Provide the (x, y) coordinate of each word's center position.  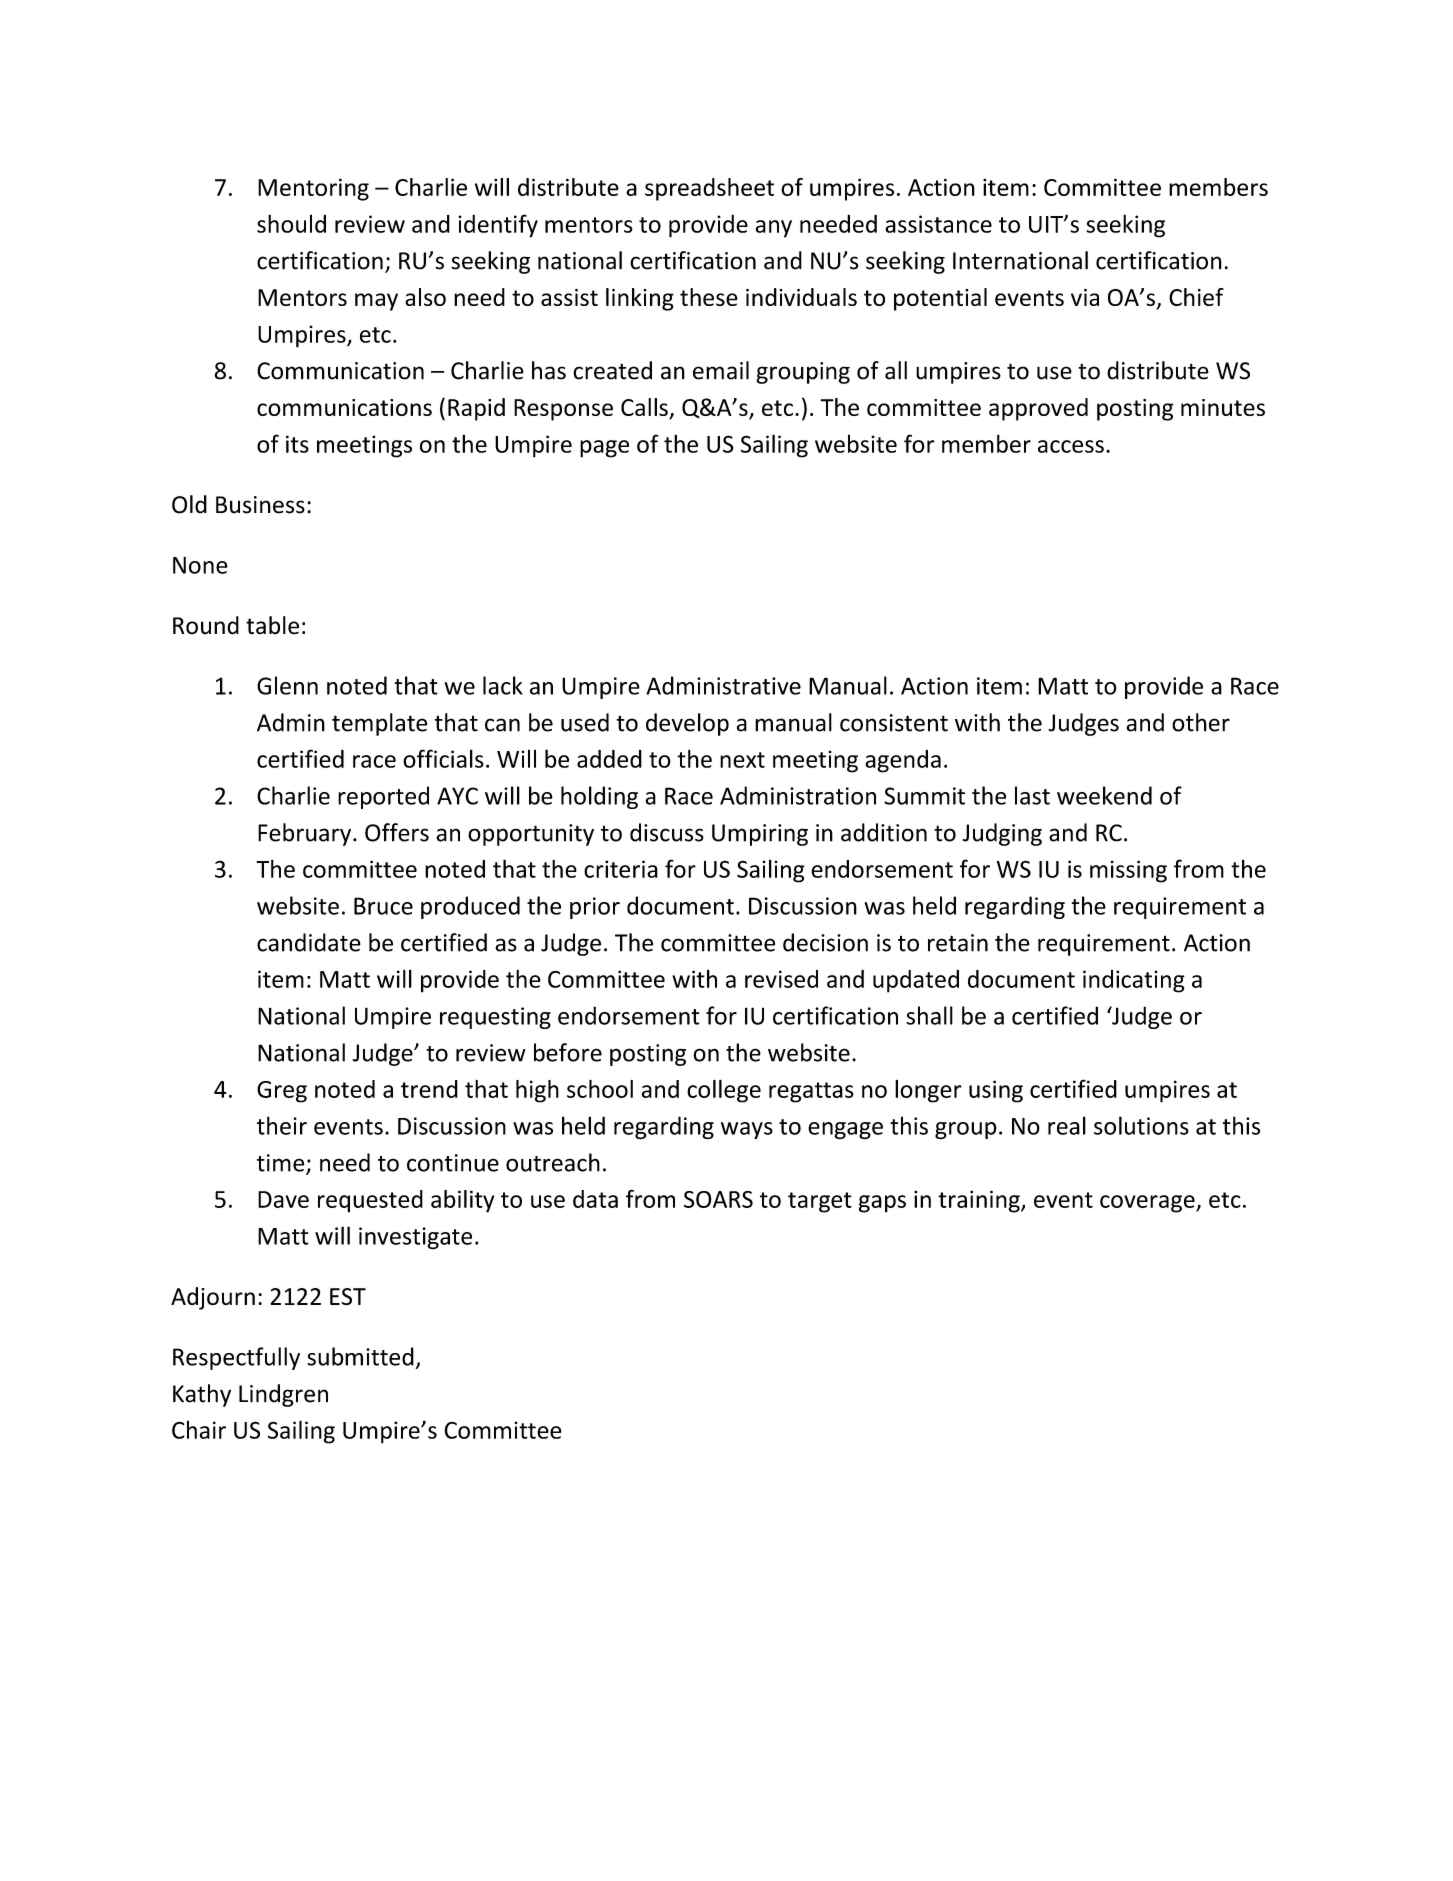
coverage (1148, 1204)
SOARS (718, 1199)
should (291, 223)
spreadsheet (709, 189)
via (1085, 297)
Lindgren (283, 1395)
